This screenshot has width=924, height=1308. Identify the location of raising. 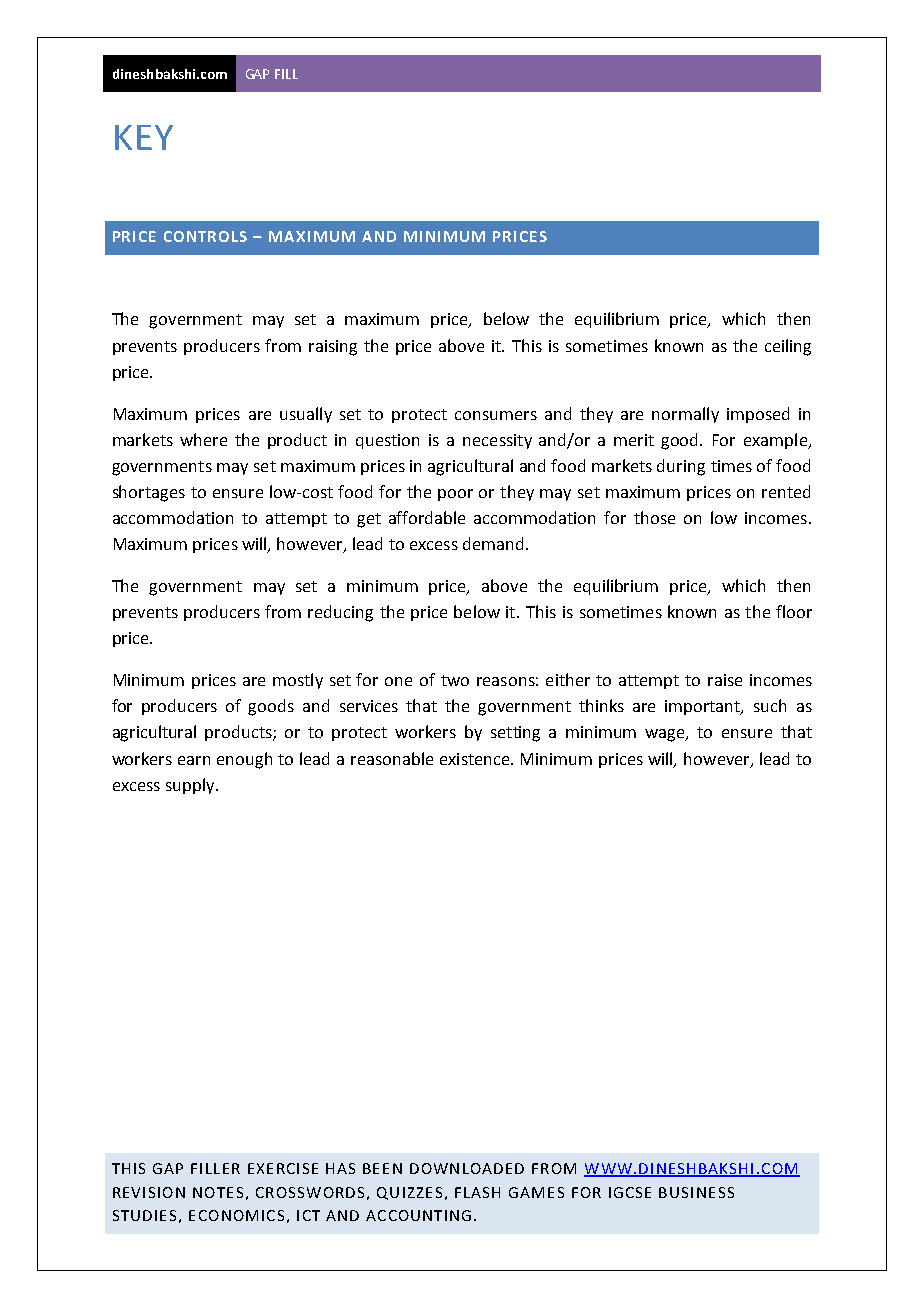
(333, 348).
